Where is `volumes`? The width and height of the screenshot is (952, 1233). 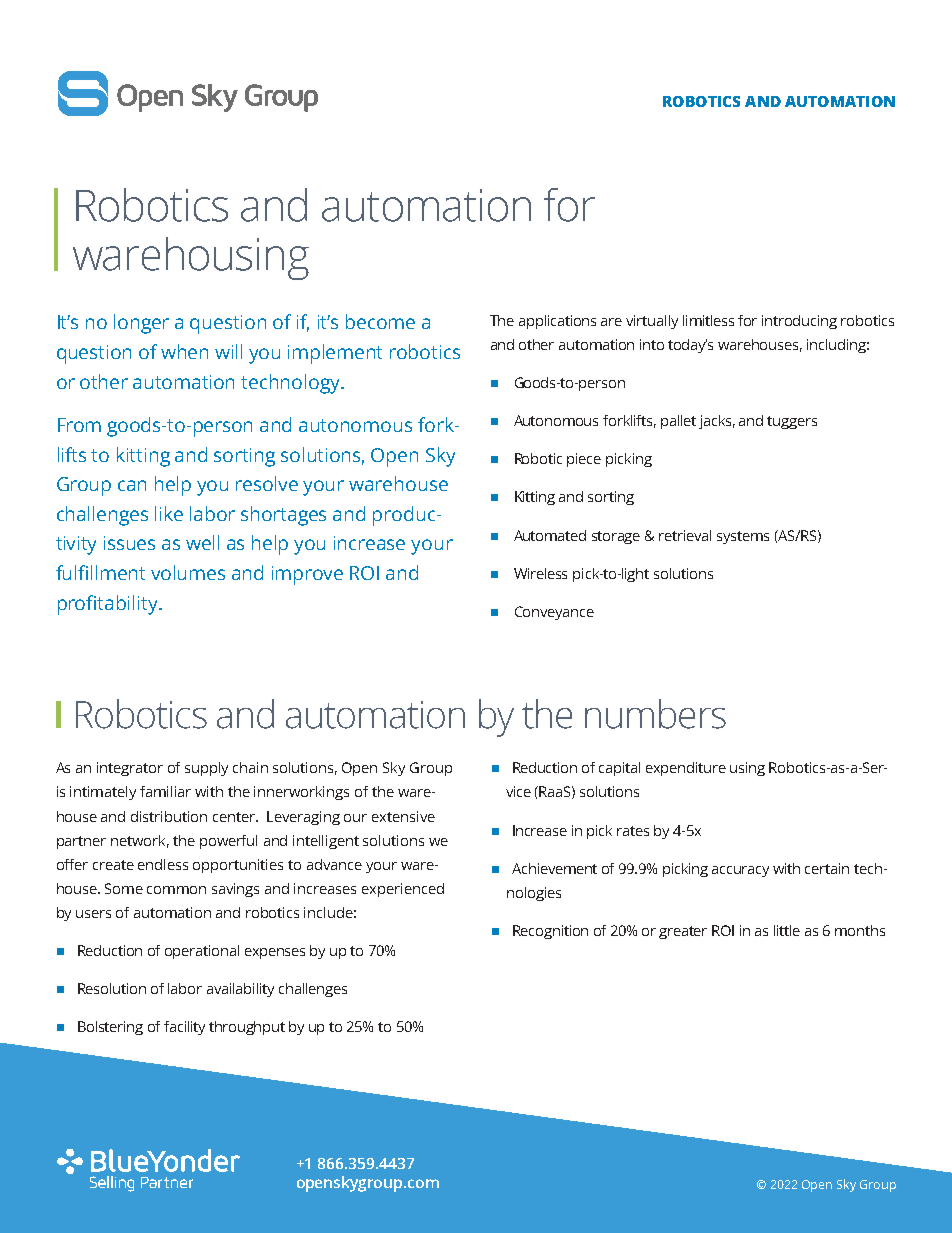
volumes is located at coordinates (188, 572).
